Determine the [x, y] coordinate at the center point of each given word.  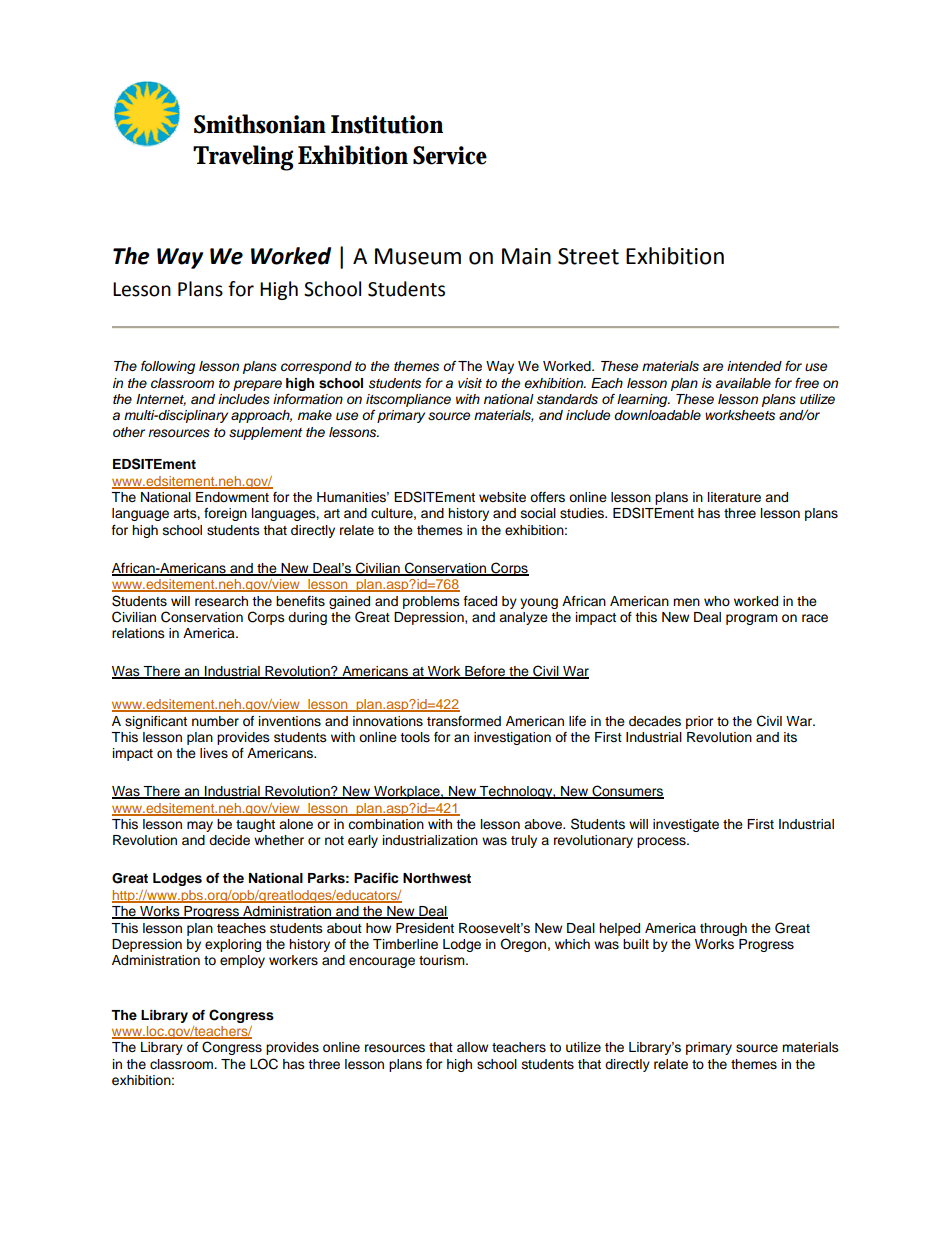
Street [588, 256]
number [215, 721]
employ [242, 961]
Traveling [243, 158]
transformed [464, 721]
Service [450, 155]
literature [734, 497]
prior [700, 722]
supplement [265, 433]
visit [470, 383]
